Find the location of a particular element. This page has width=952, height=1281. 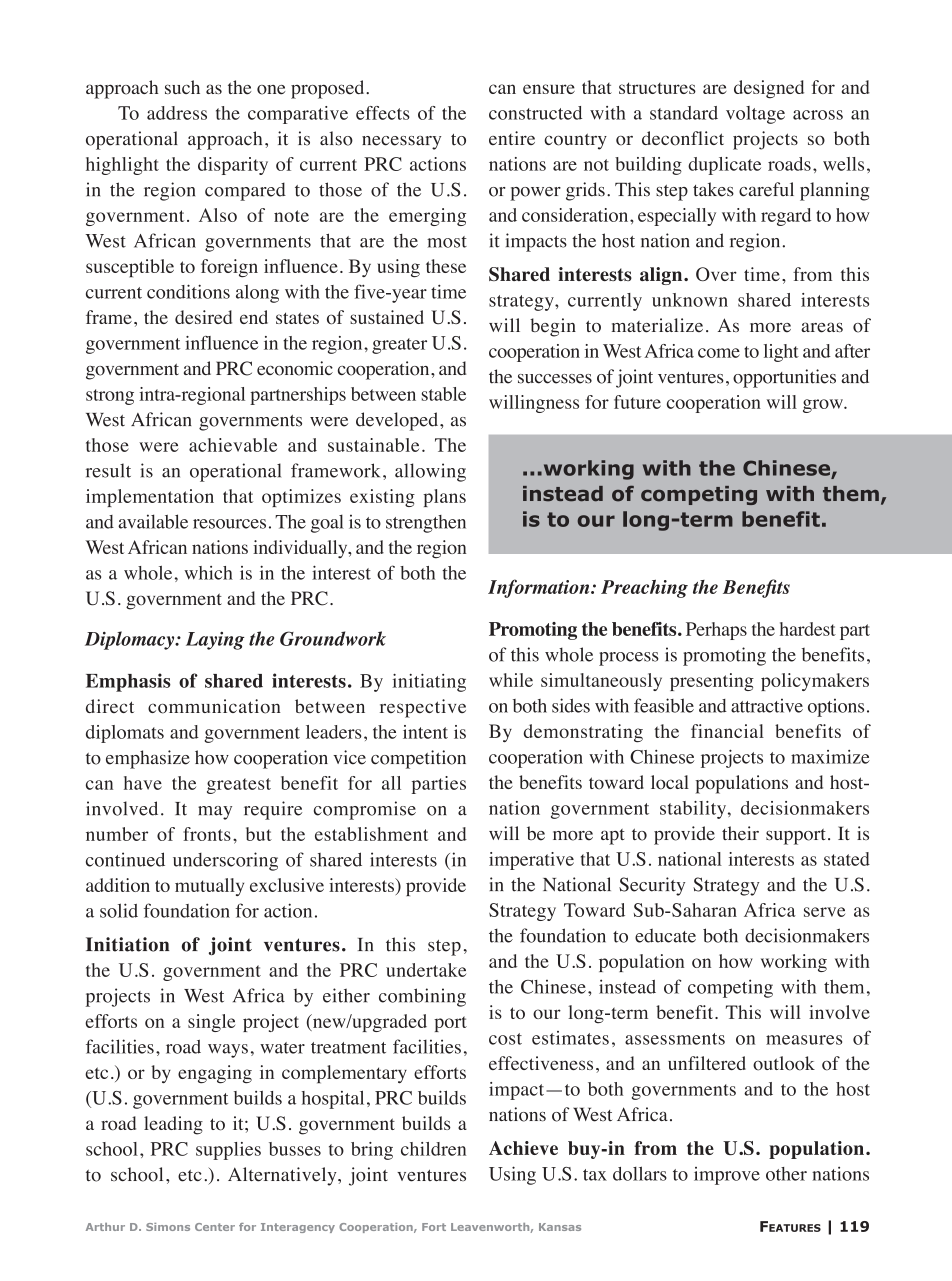

while is located at coordinates (511, 680).
